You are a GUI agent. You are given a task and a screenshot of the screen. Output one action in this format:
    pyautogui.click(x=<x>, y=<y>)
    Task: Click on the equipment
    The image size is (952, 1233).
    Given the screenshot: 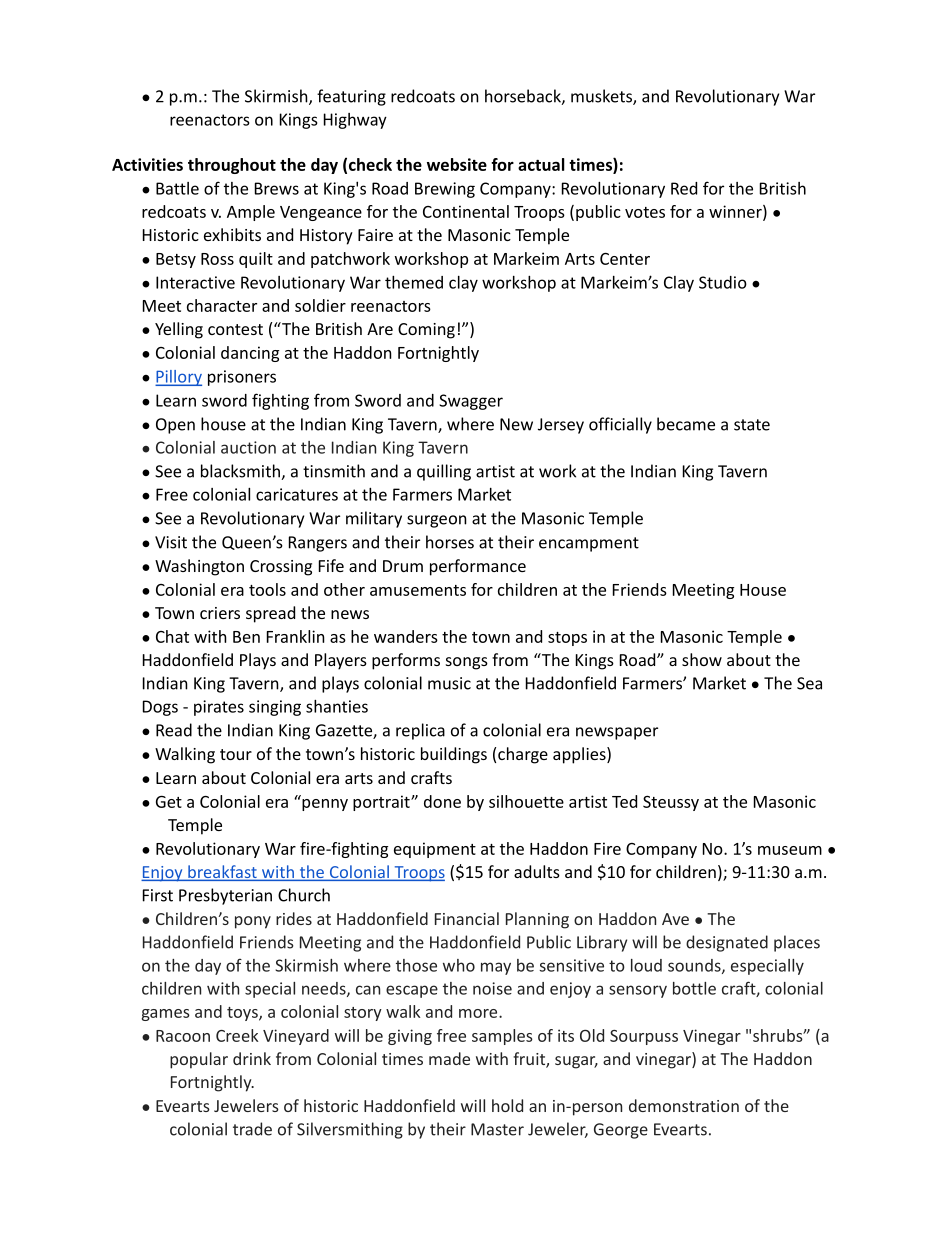 What is the action you would take?
    pyautogui.click(x=435, y=850)
